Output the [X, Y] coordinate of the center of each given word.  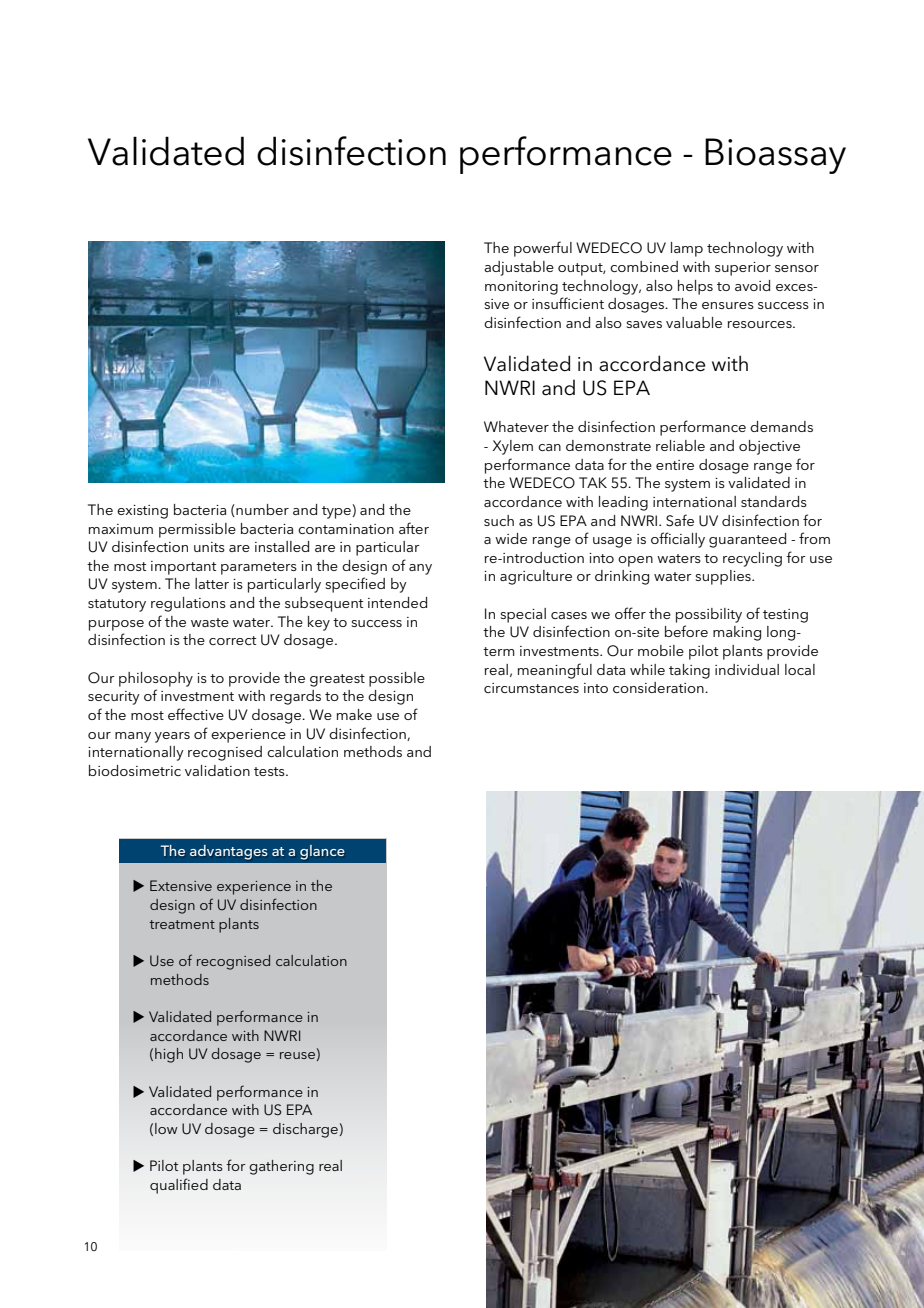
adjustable [519, 268]
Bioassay [775, 156]
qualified [179, 1186]
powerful [543, 249]
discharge [305, 1130]
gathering [281, 1167]
